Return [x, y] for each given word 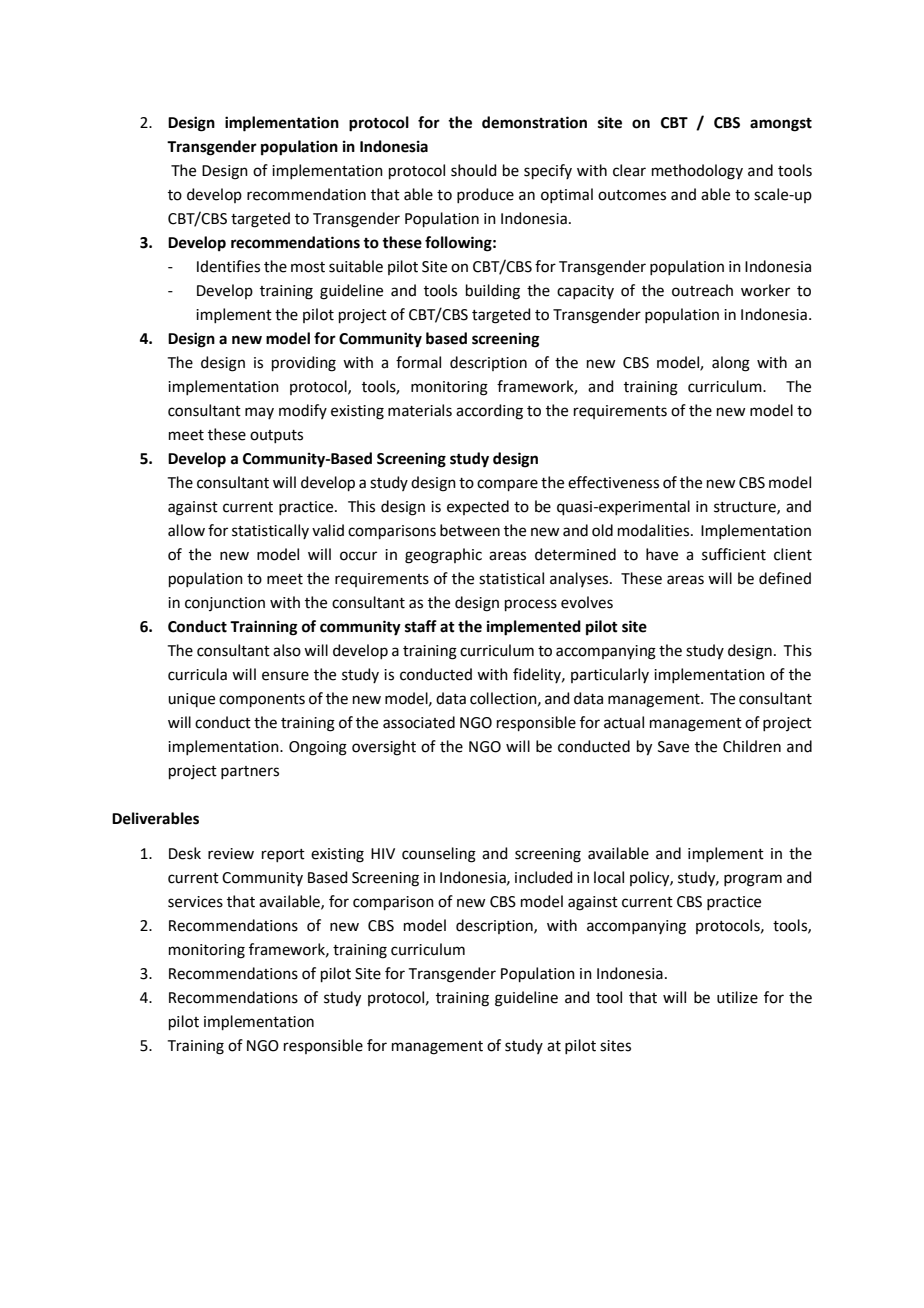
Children [752, 746]
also [287, 650]
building [493, 292]
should [474, 170]
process [531, 605]
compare [507, 485]
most [308, 267]
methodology [697, 172]
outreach [702, 290]
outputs [276, 436]
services [195, 902]
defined [785, 578]
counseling [439, 855]
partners [250, 772]
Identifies [228, 266]
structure [746, 508]
